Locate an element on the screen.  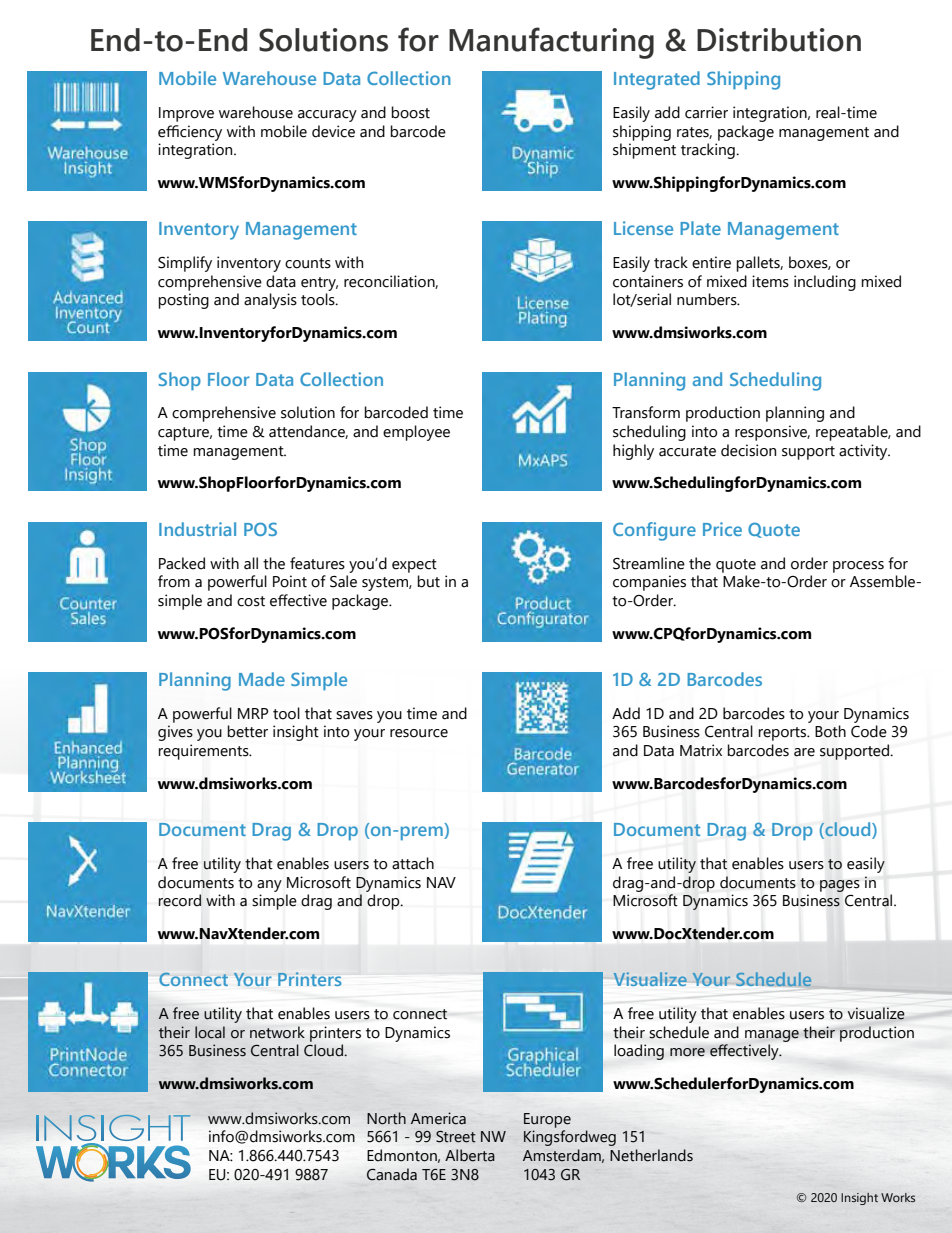
Industrial is located at coordinates (197, 529).
